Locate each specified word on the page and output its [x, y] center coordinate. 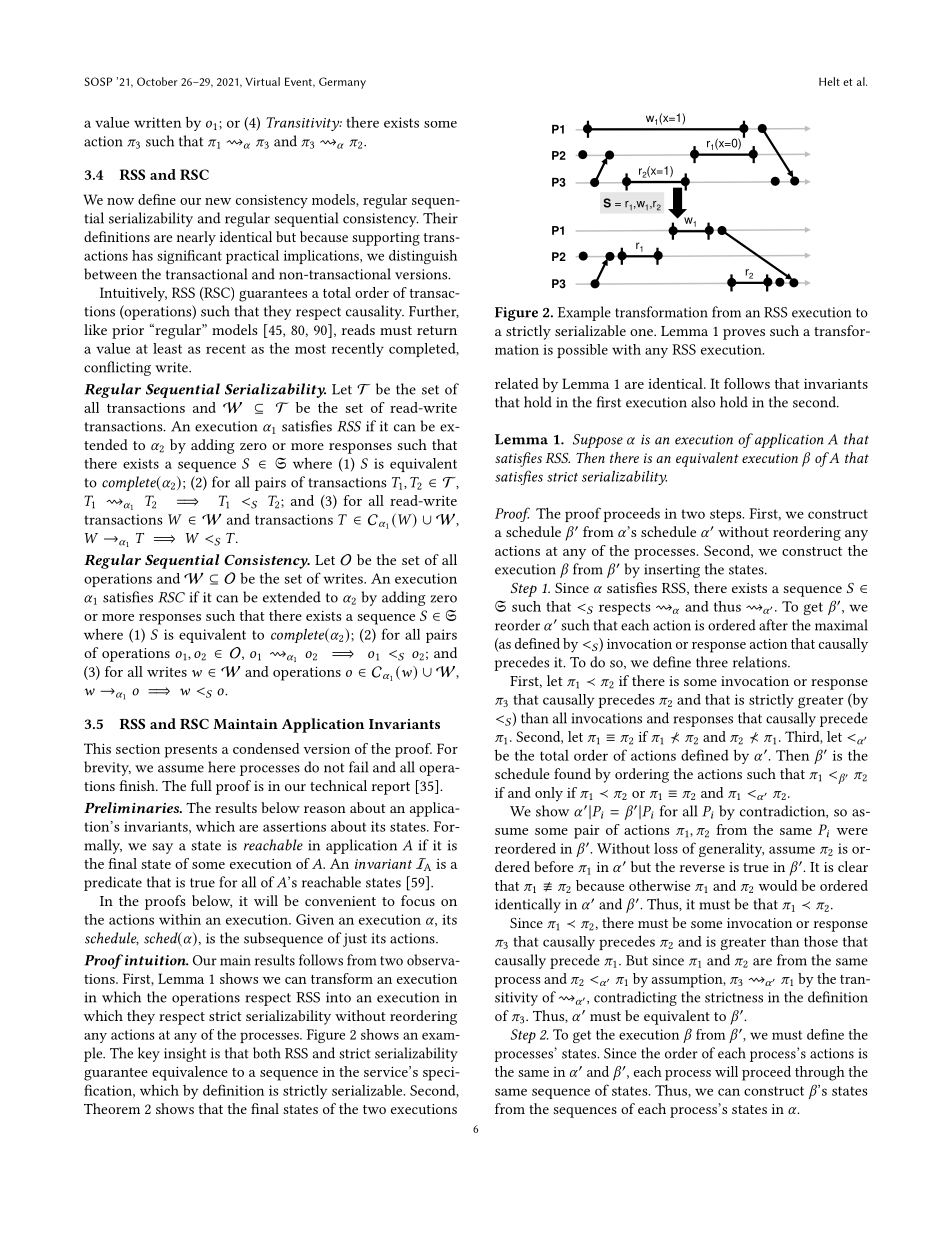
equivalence [190, 1073]
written [157, 122]
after [773, 625]
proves [744, 334]
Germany [342, 83]
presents [191, 751]
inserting [672, 571]
